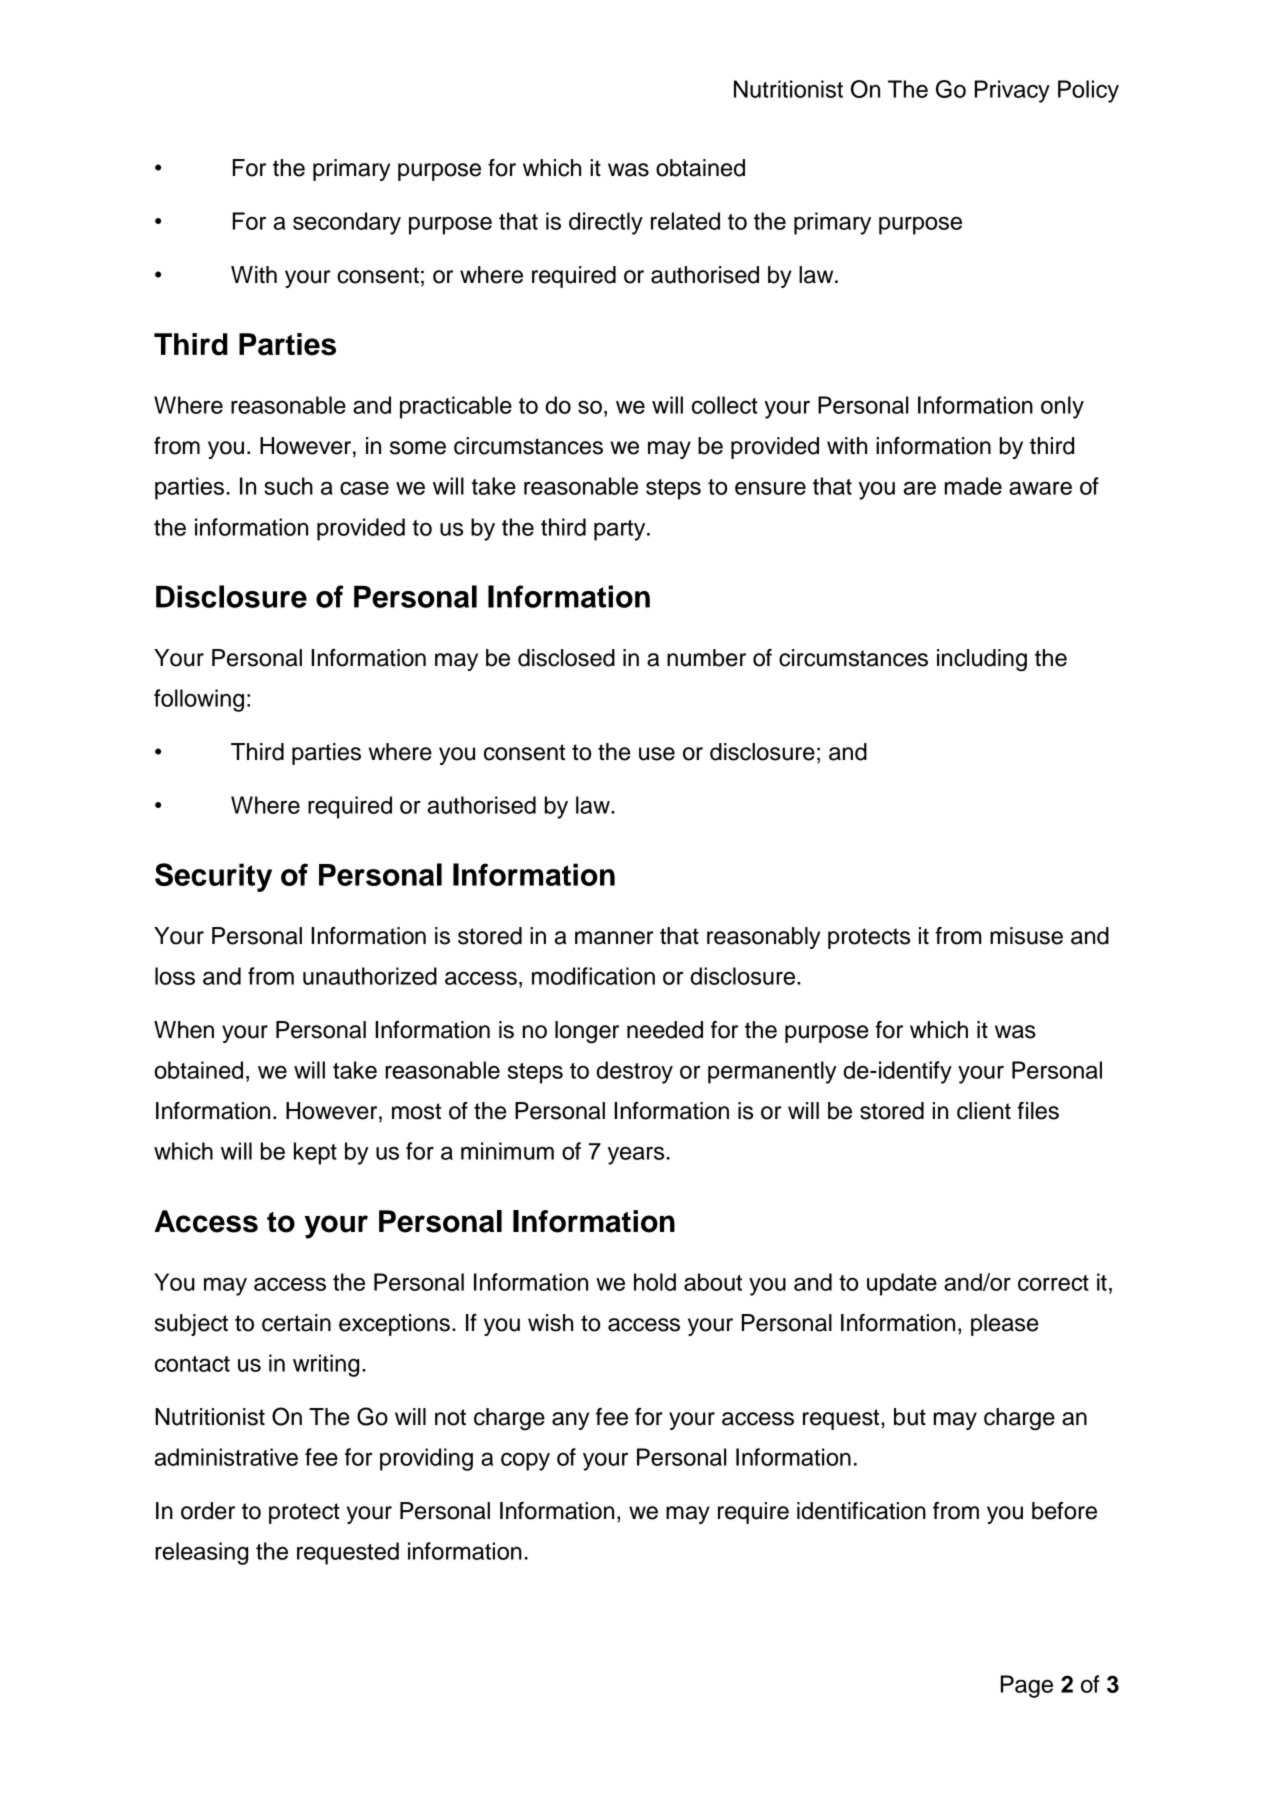 The width and height of the screenshot is (1273, 1800). What do you see at coordinates (201, 1553) in the screenshot?
I see `releasing` at bounding box center [201, 1553].
